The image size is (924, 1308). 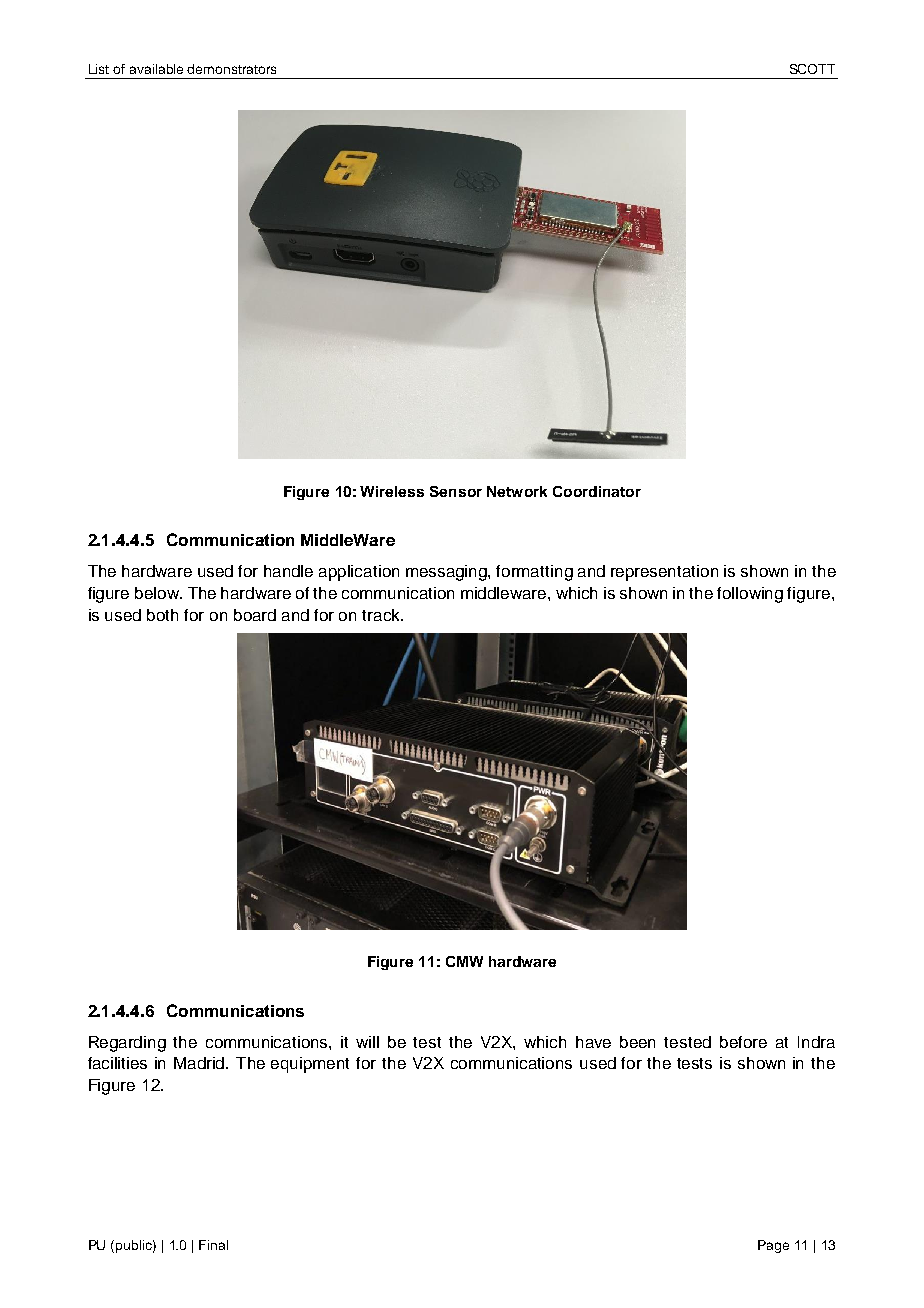 What do you see at coordinates (156, 69) in the screenshot?
I see `available` at bounding box center [156, 69].
